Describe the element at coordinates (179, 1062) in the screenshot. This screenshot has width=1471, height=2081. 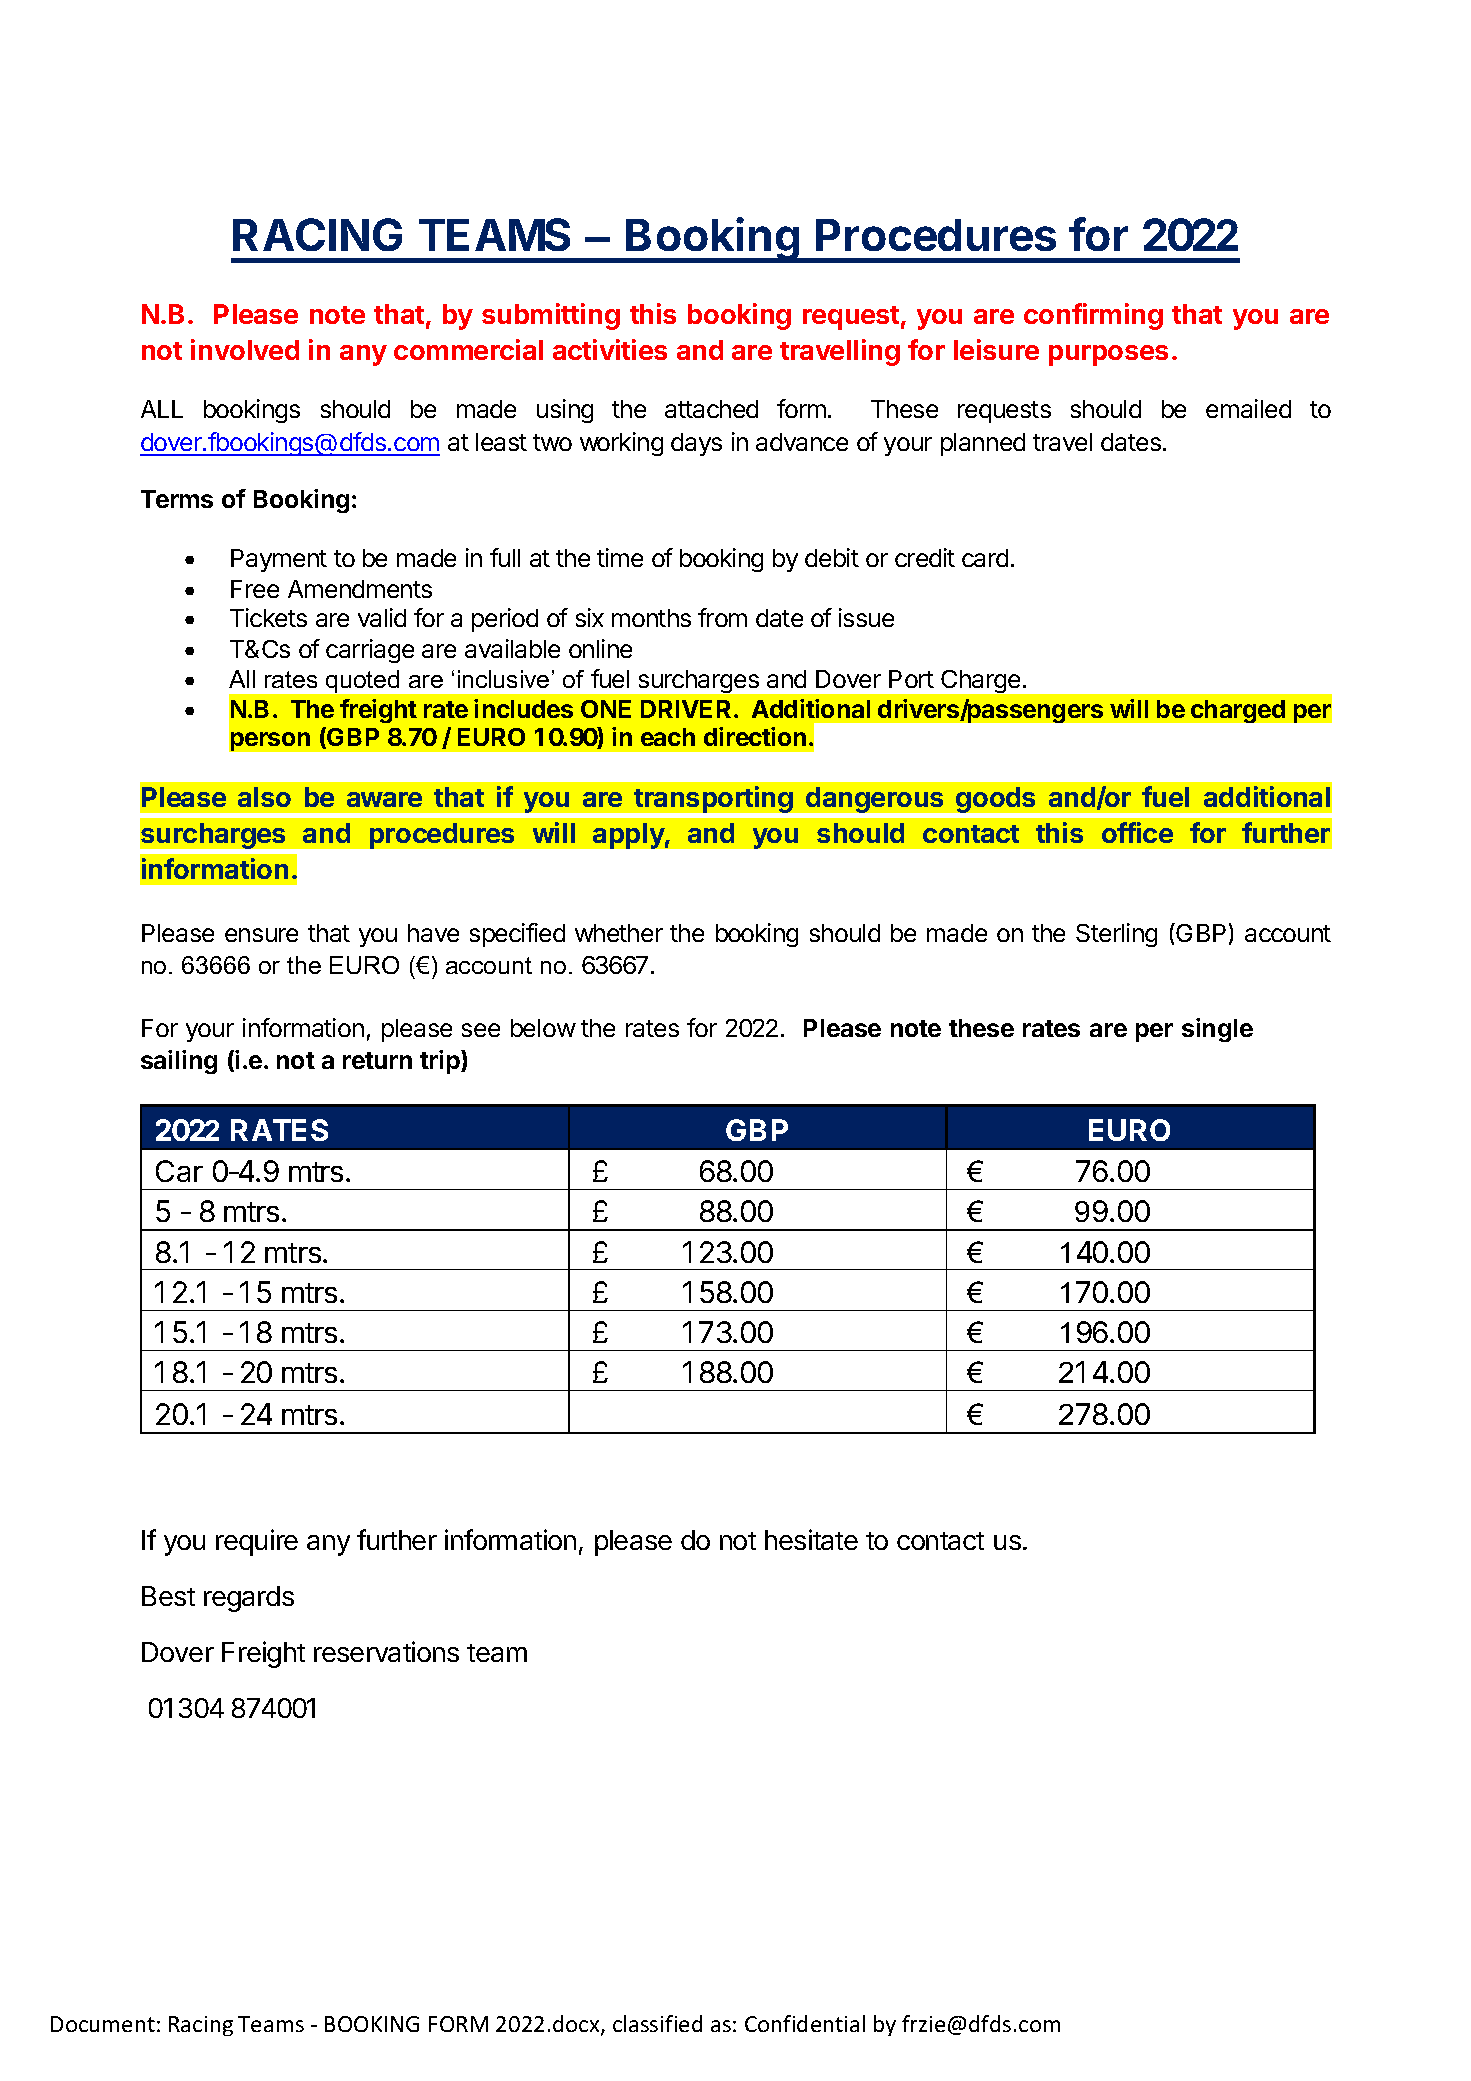
I see `sailing` at that location.
